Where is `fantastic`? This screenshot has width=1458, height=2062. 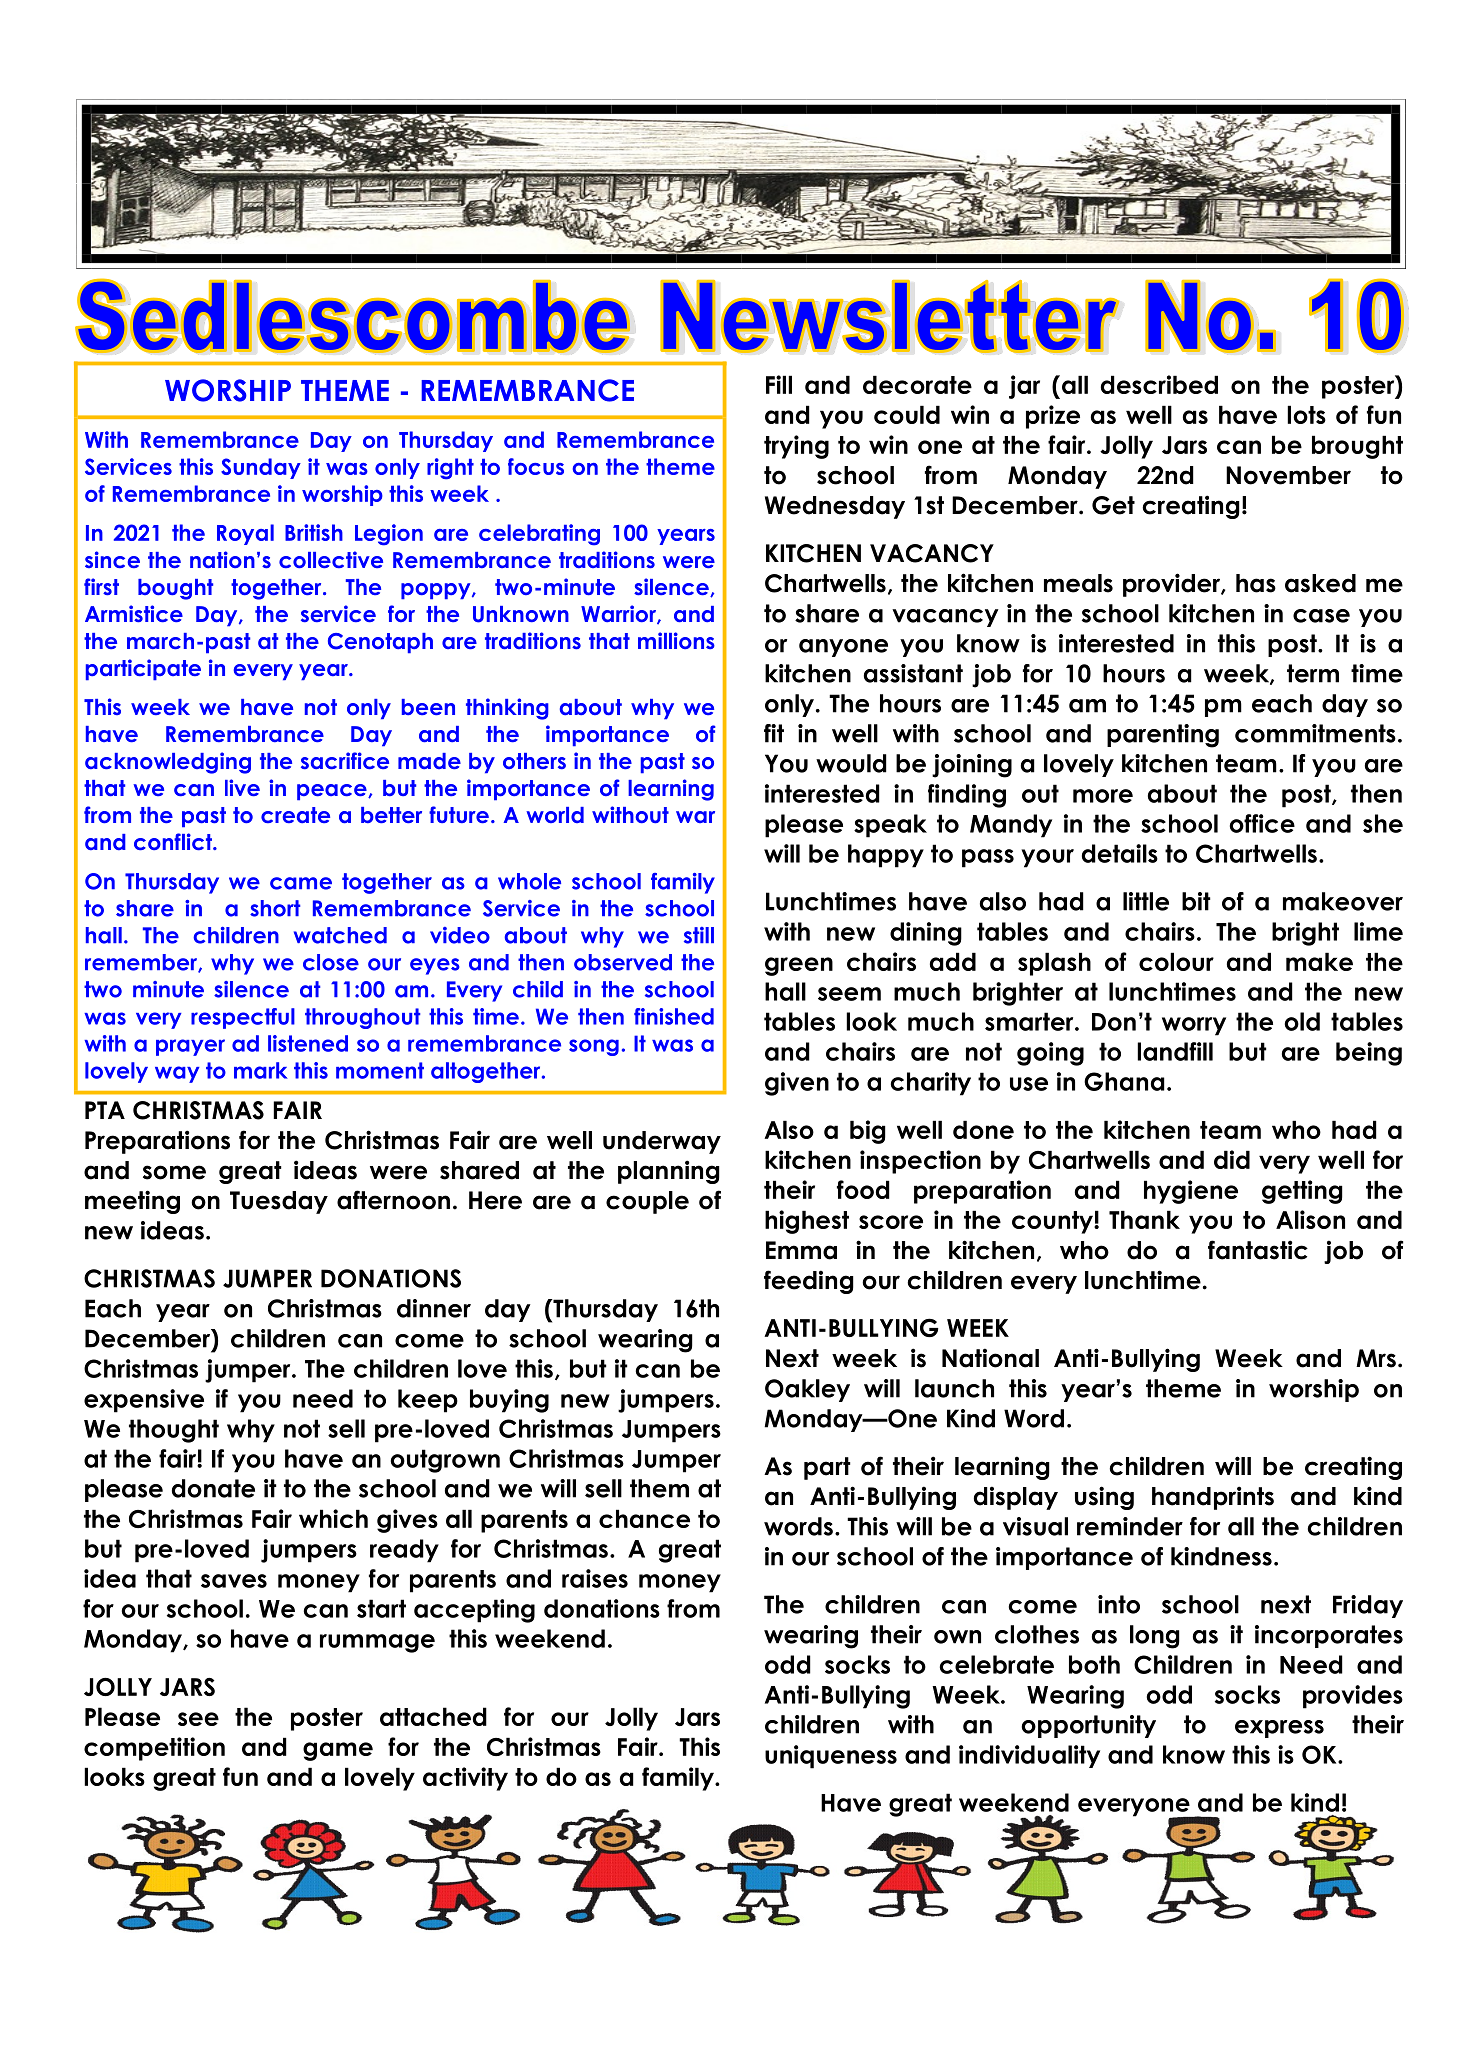
fantastic is located at coordinates (1258, 1250).
